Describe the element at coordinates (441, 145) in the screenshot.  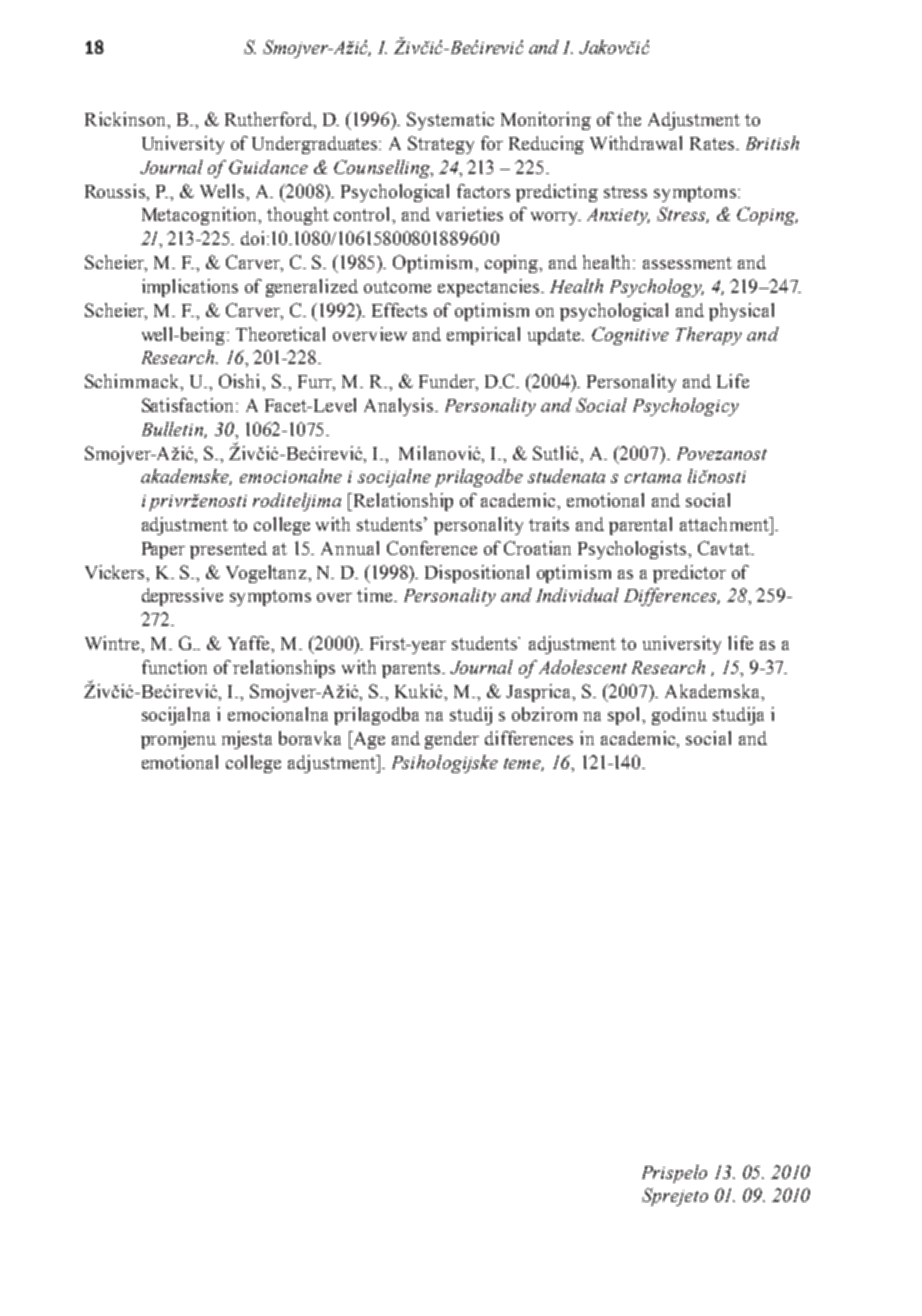
I see `Strategy` at that location.
